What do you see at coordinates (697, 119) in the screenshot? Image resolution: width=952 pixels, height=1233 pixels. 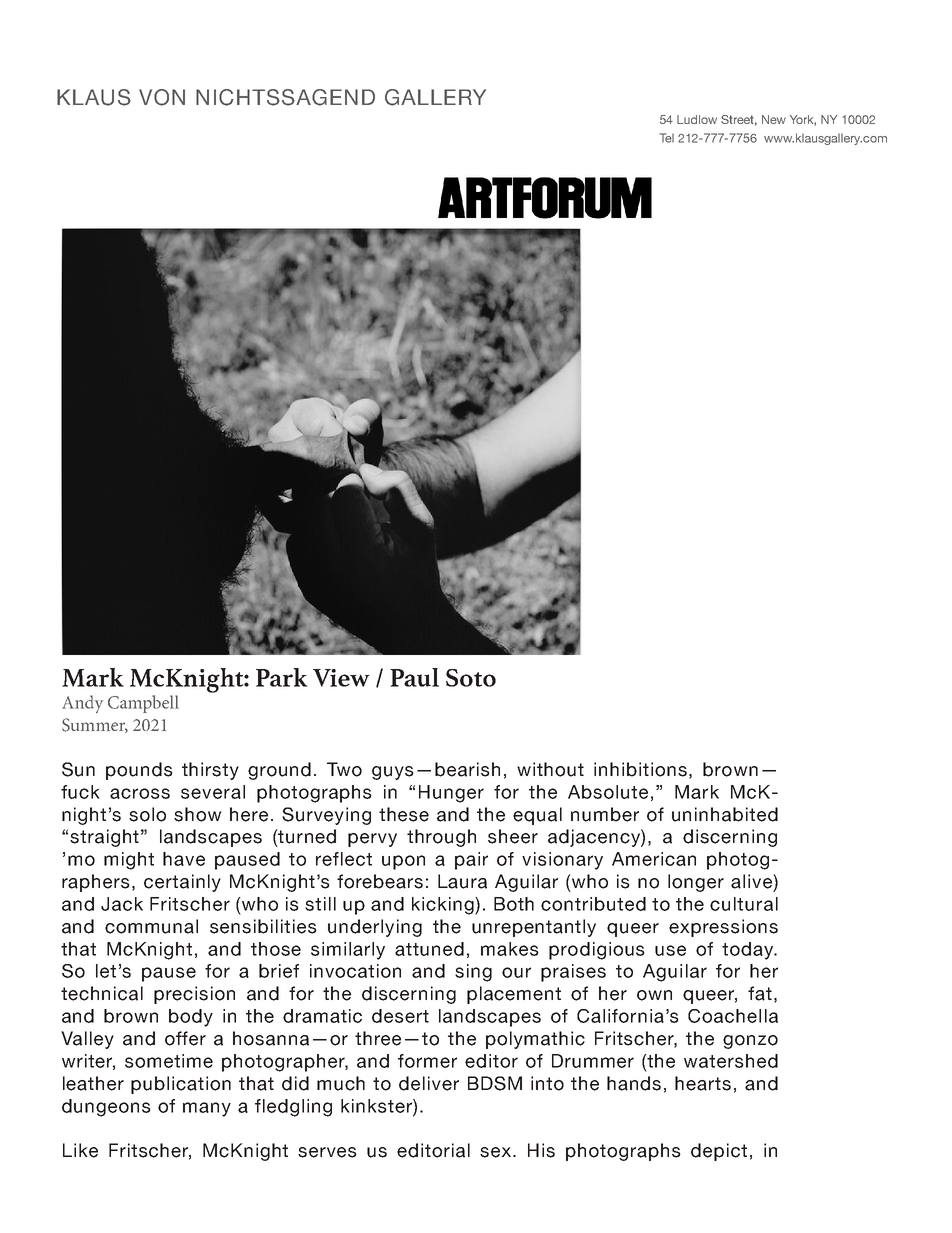 I see `Ludlow` at bounding box center [697, 119].
